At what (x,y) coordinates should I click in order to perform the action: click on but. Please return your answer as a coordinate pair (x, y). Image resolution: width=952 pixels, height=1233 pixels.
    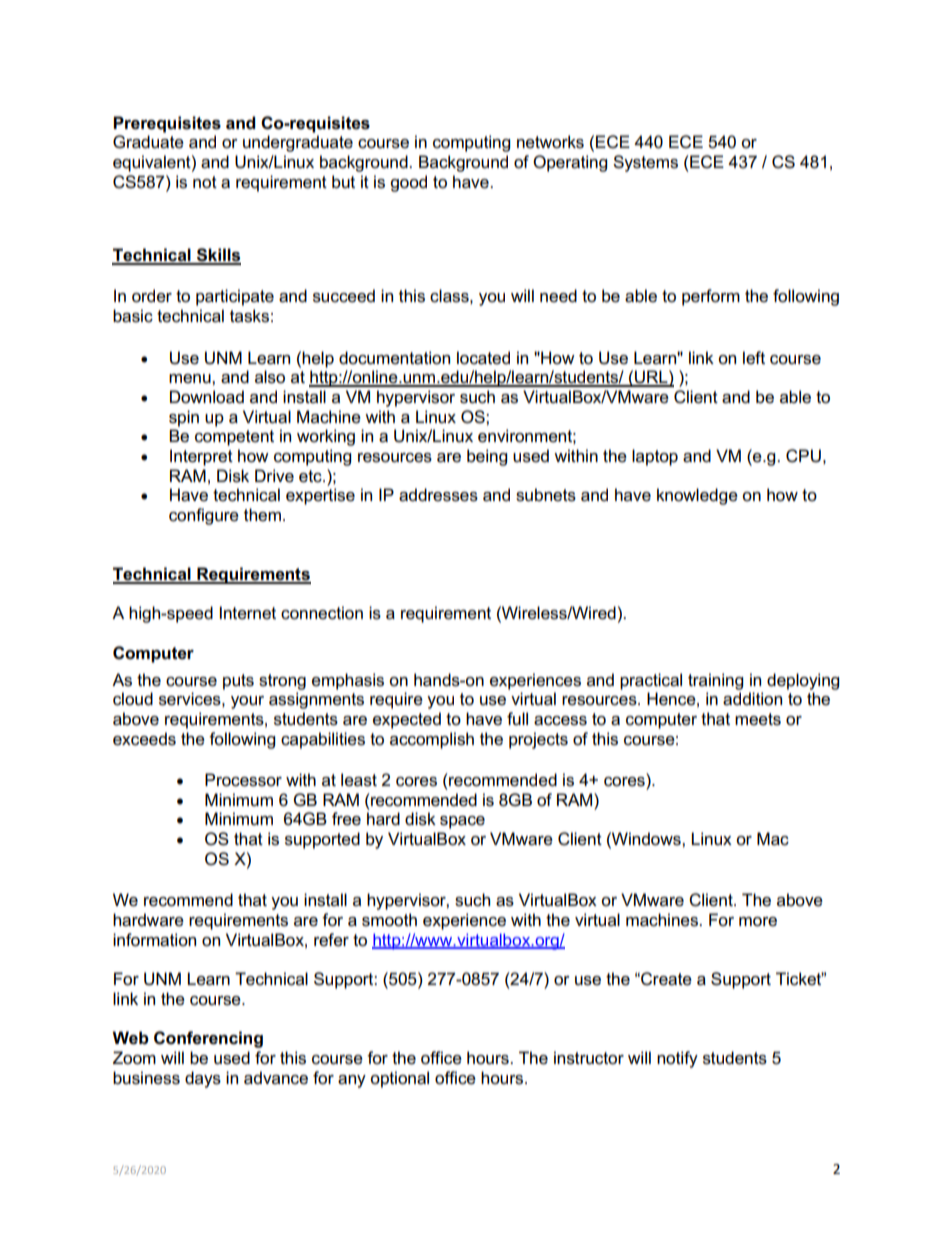
    Looking at the image, I should click on (343, 182).
